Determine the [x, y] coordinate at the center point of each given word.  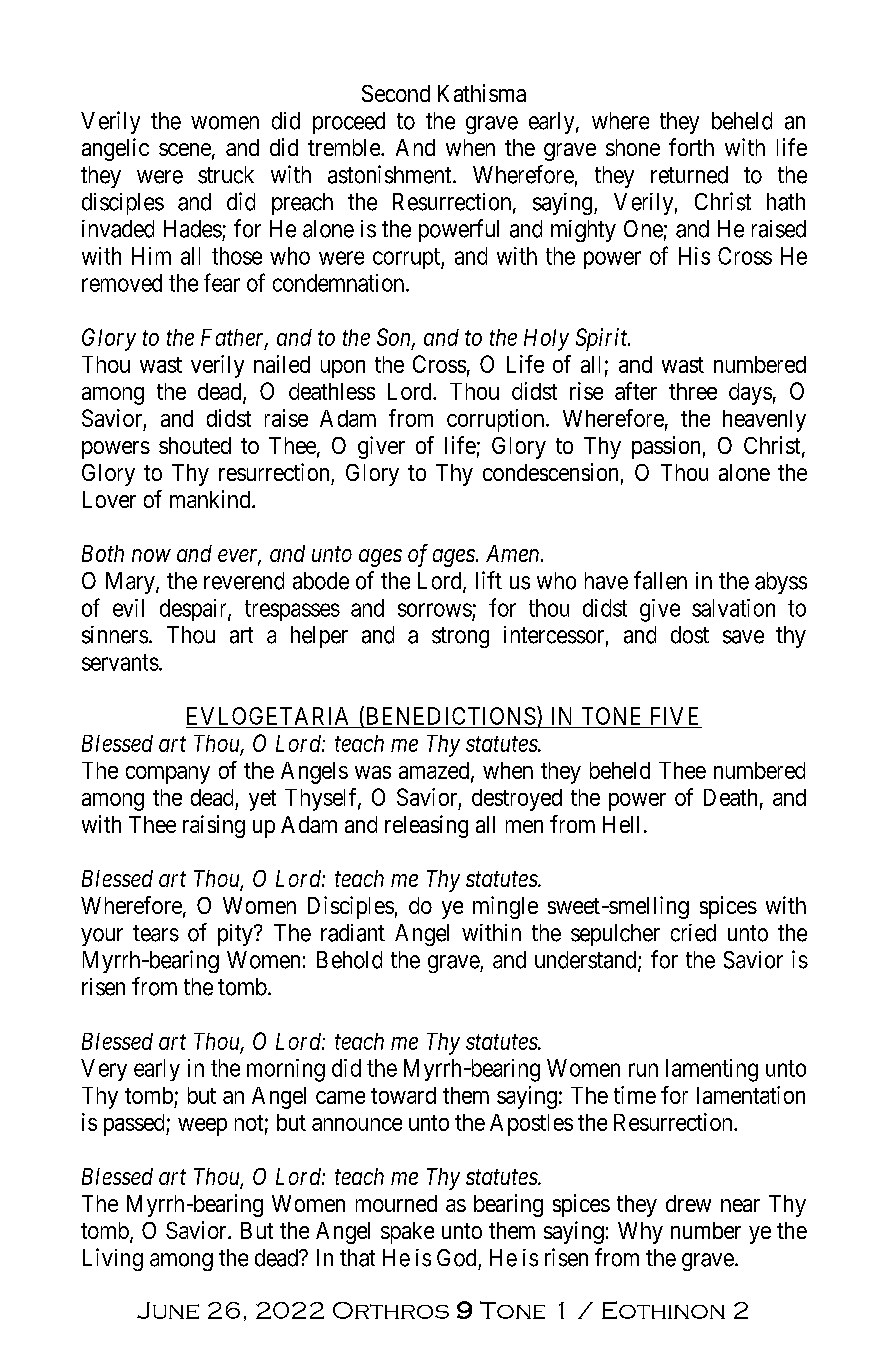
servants [120, 662]
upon [343, 369]
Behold [349, 960]
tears [156, 933]
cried [693, 933]
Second [396, 93]
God [456, 1258]
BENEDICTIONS [449, 716]
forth [691, 147]
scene [185, 149]
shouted [195, 445]
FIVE [674, 716]
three [693, 391]
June [168, 1310]
